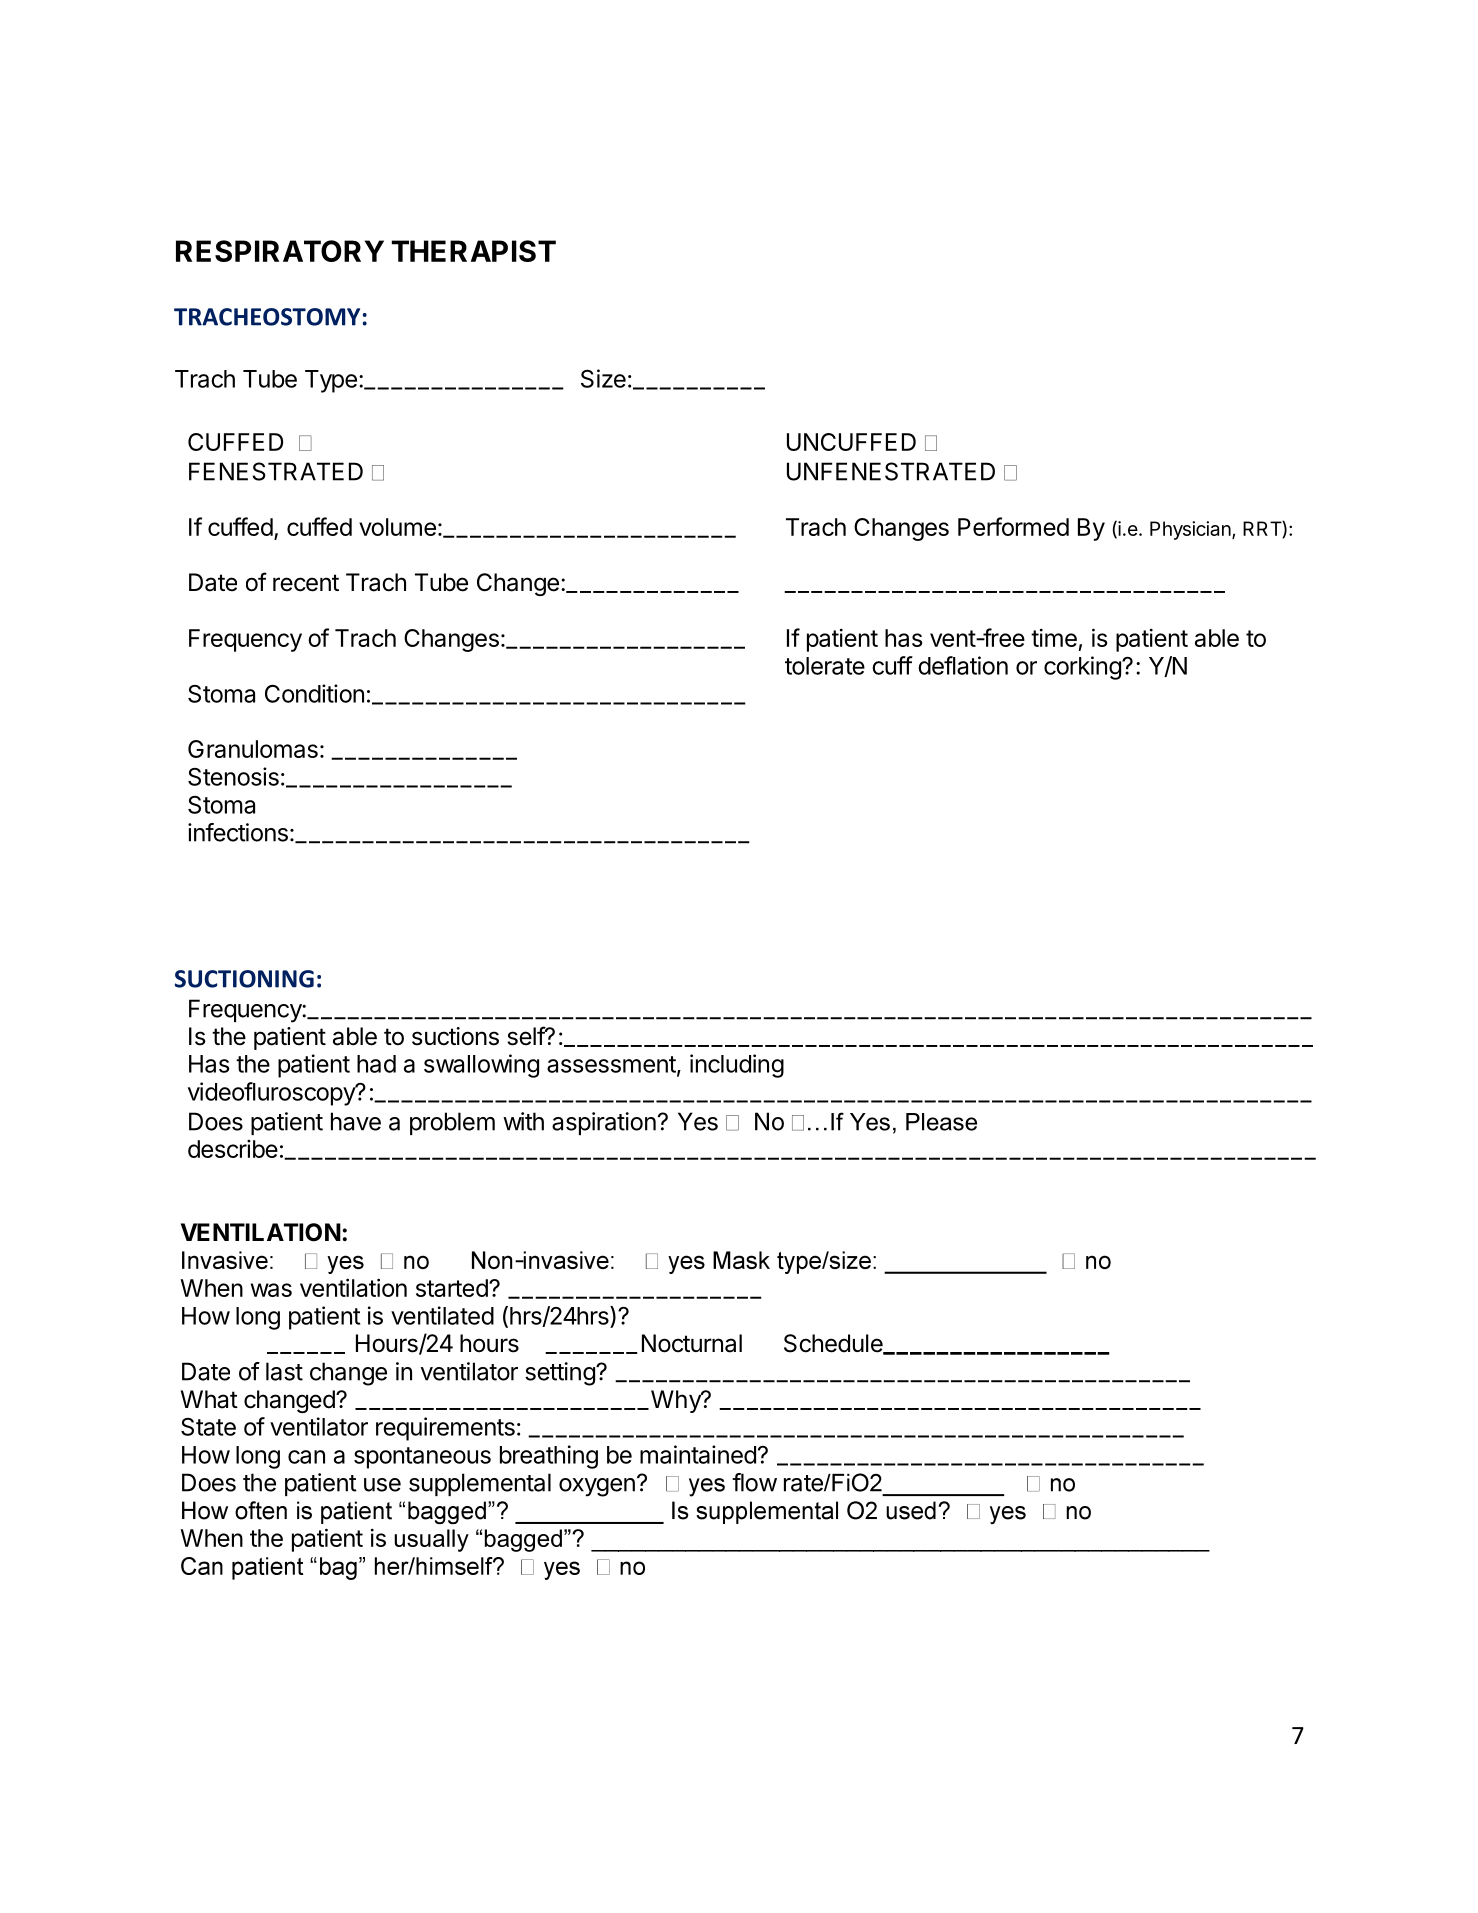 The height and width of the image is (1913, 1478). What do you see at coordinates (376, 1064) in the image?
I see `had` at bounding box center [376, 1064].
